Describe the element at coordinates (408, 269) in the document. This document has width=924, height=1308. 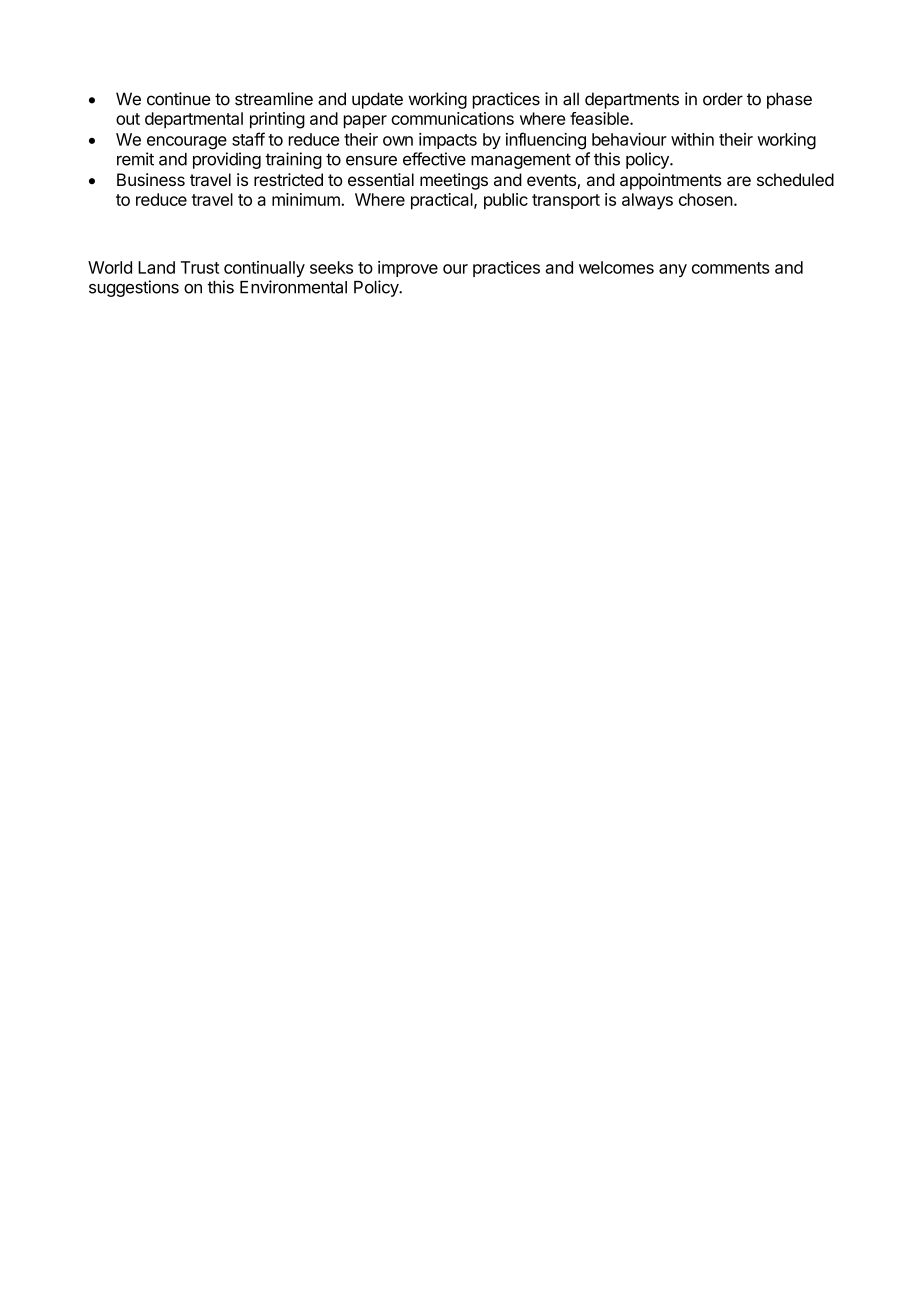
I see `improve` at that location.
